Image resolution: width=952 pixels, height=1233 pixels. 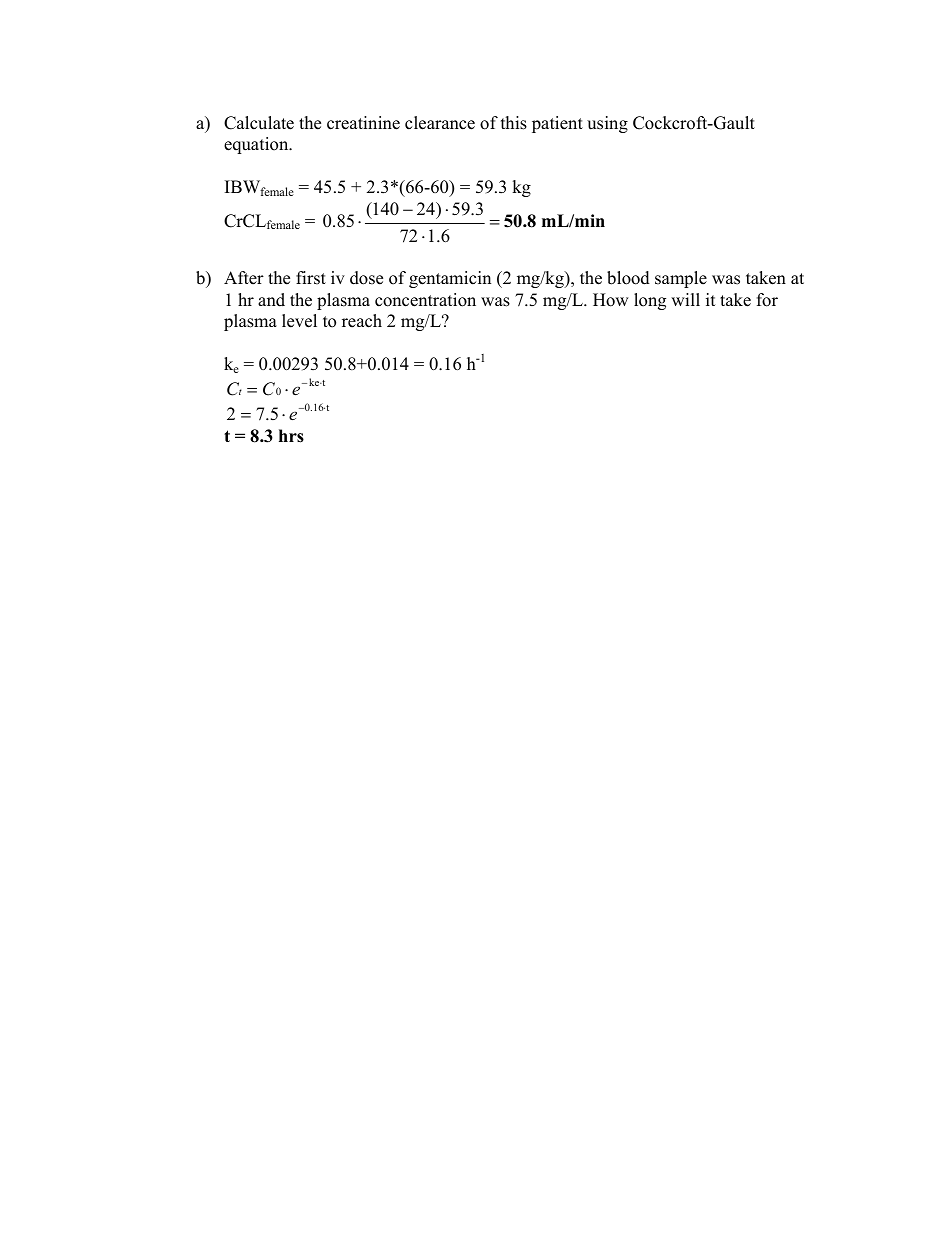 I want to click on reach, so click(x=362, y=321).
